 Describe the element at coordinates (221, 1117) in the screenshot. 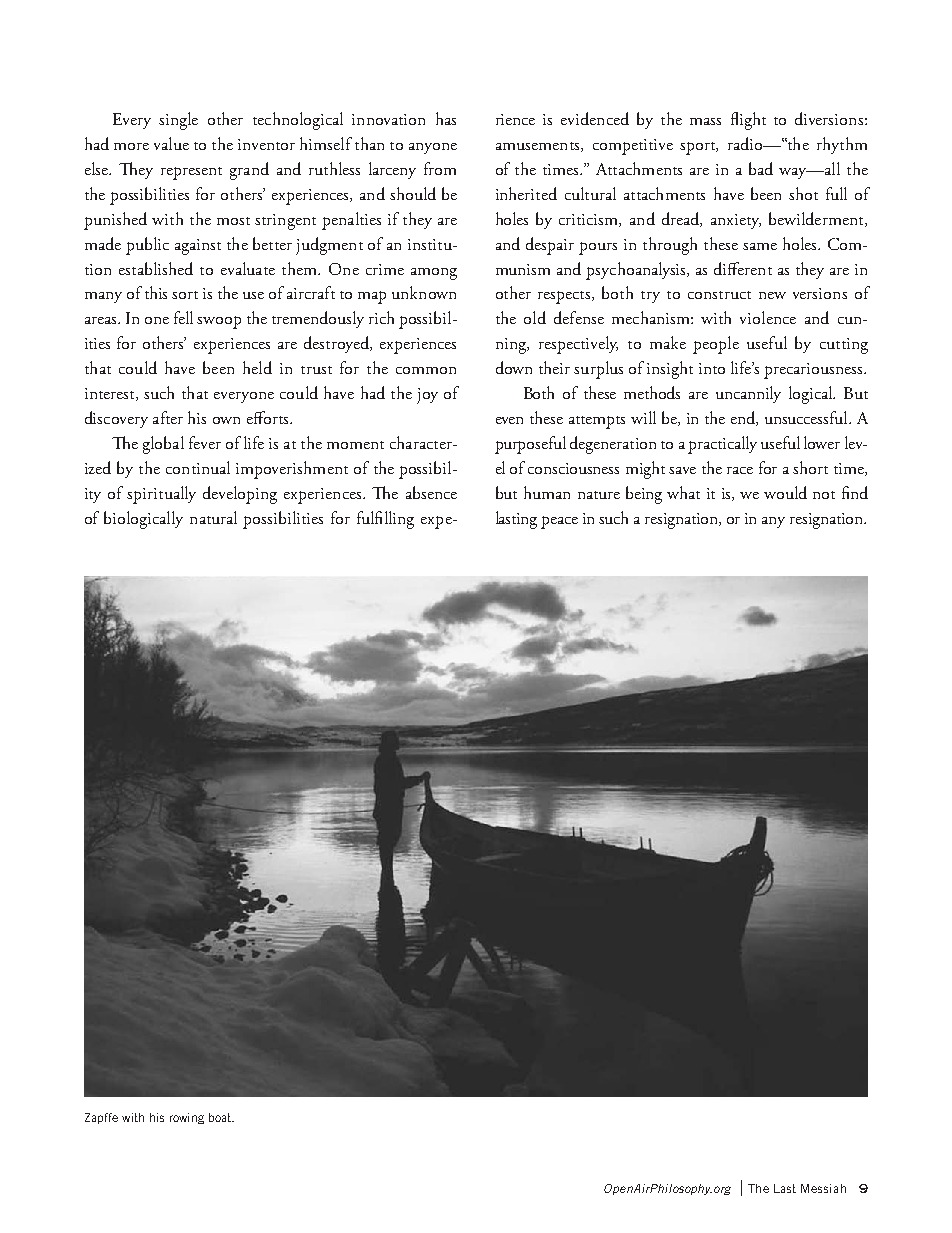

I see `boat` at that location.
